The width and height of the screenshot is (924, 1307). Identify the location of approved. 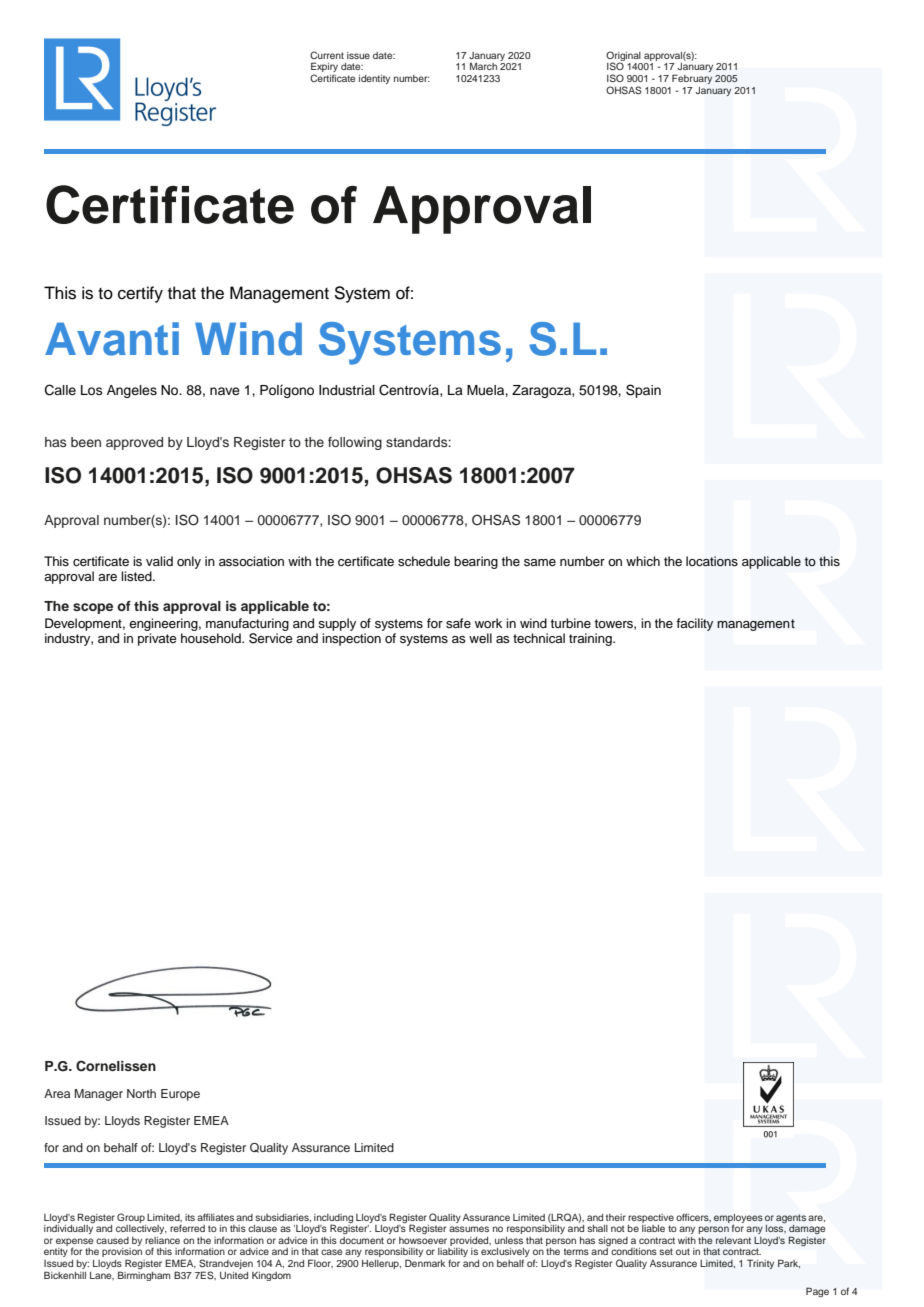
(134, 443).
